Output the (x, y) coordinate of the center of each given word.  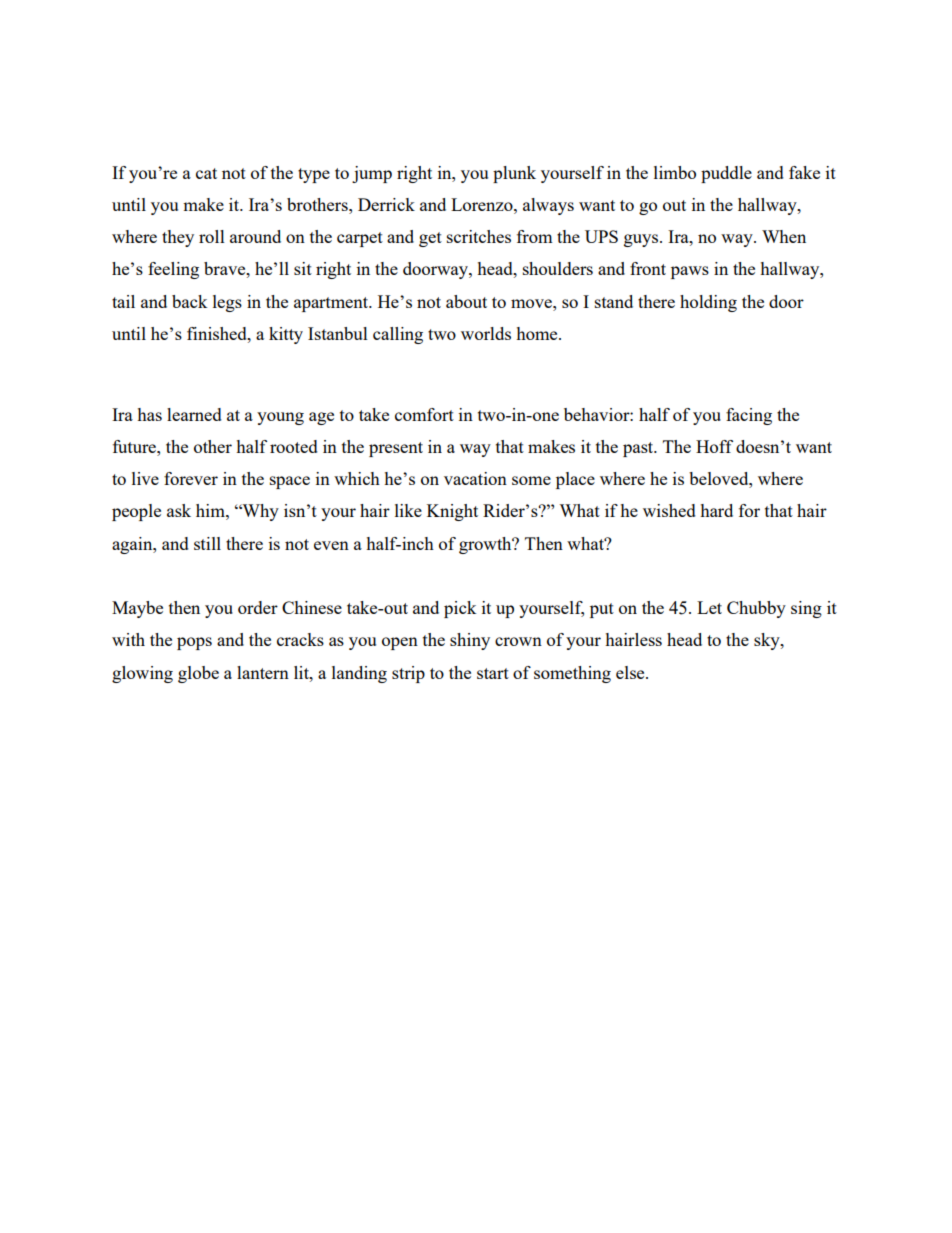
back (190, 301)
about (466, 301)
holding (708, 303)
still (207, 543)
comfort (424, 414)
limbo (675, 172)
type (314, 175)
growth (486, 545)
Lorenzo (483, 204)
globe (198, 674)
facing (749, 416)
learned (194, 414)
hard (716, 510)
